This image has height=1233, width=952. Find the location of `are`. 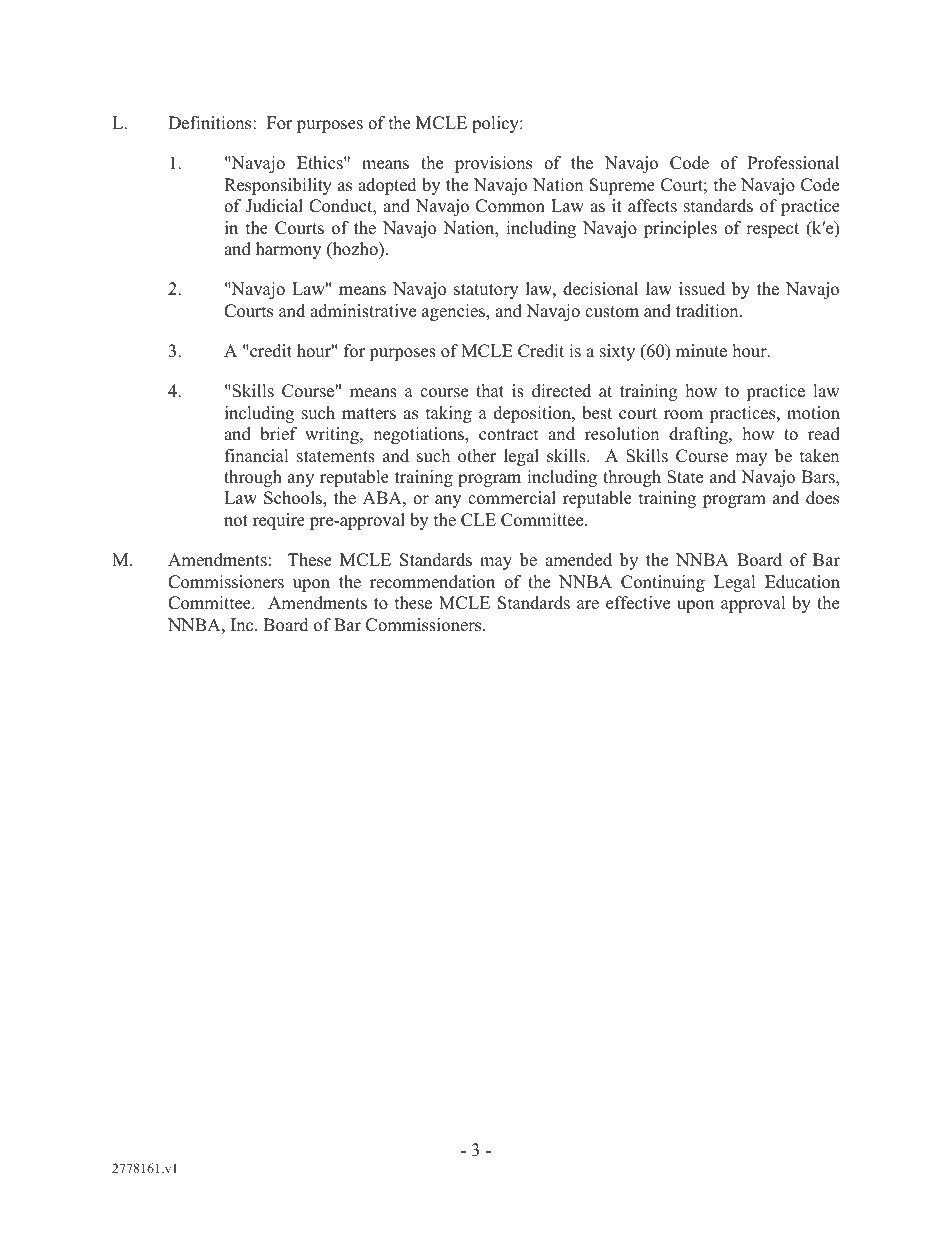

are is located at coordinates (588, 605).
